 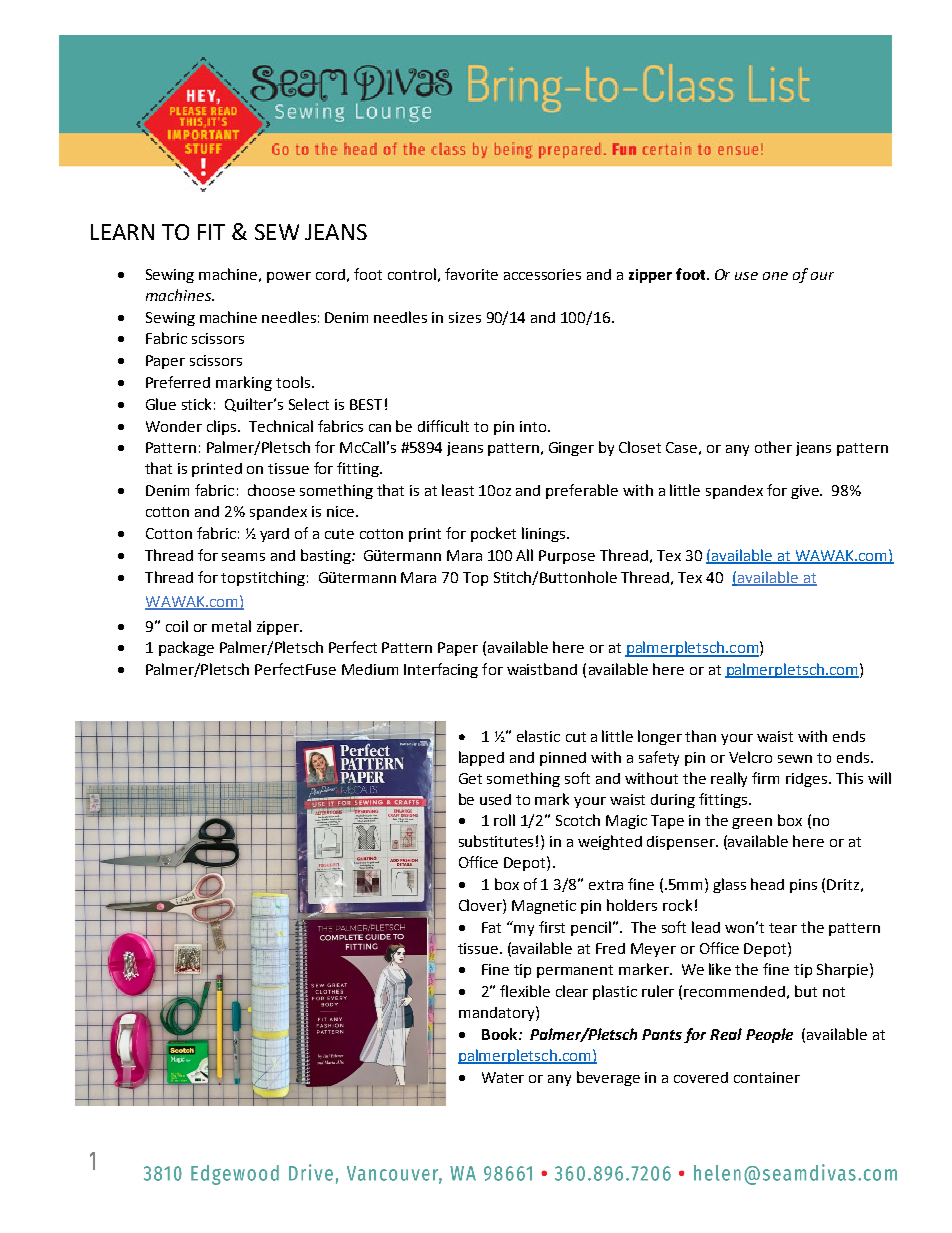 I want to click on Book, so click(x=501, y=1034).
